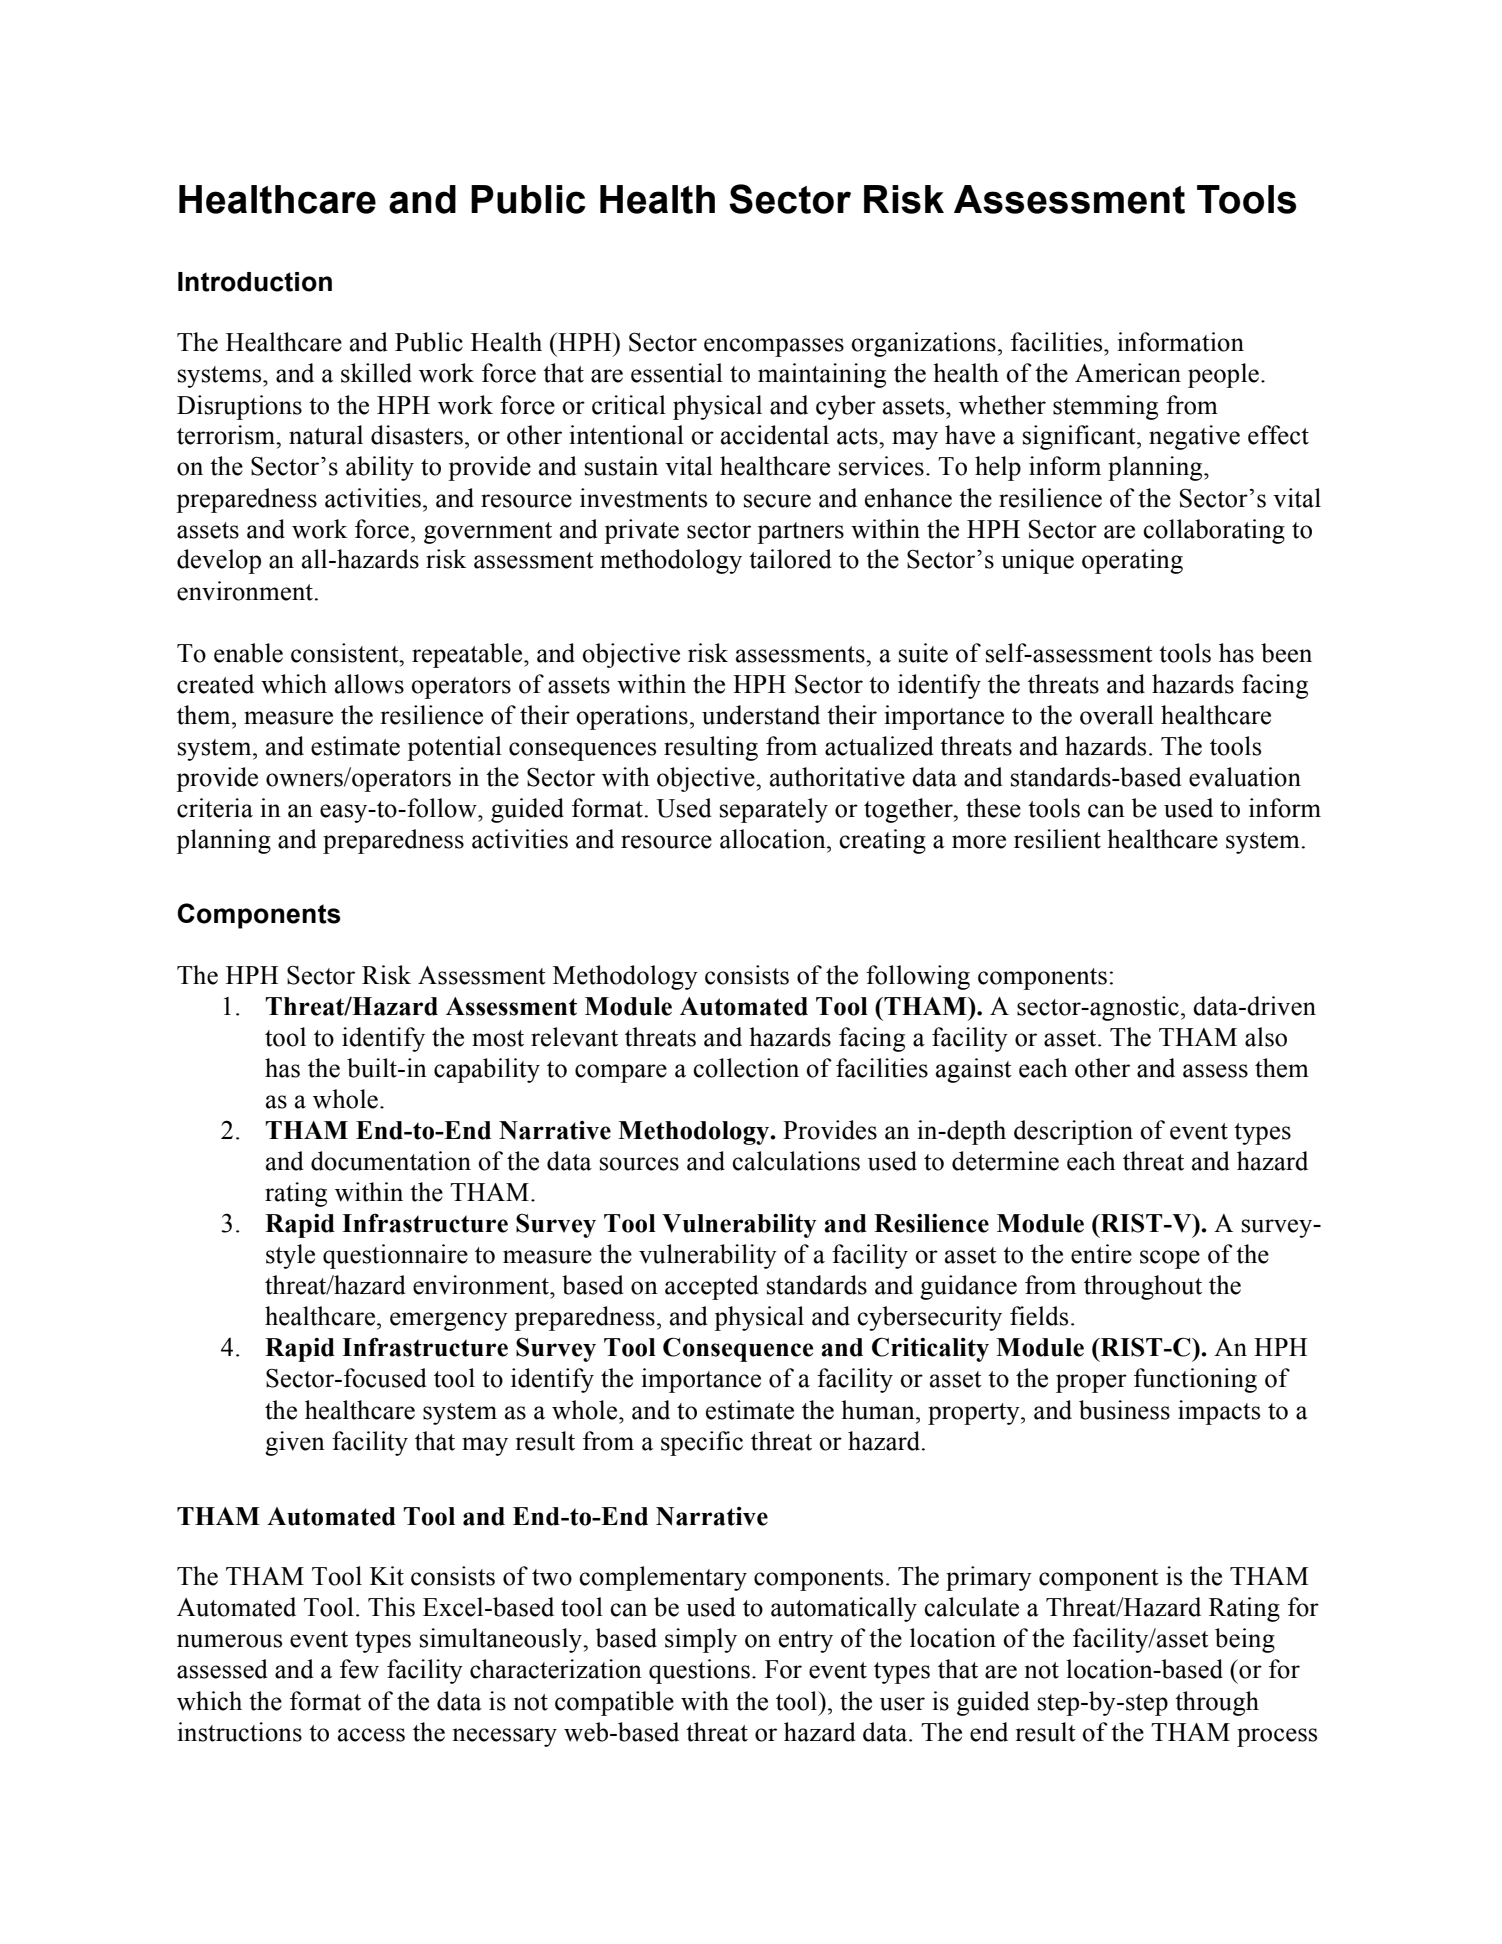  What do you see at coordinates (796, 1161) in the screenshot?
I see `calculations` at bounding box center [796, 1161].
